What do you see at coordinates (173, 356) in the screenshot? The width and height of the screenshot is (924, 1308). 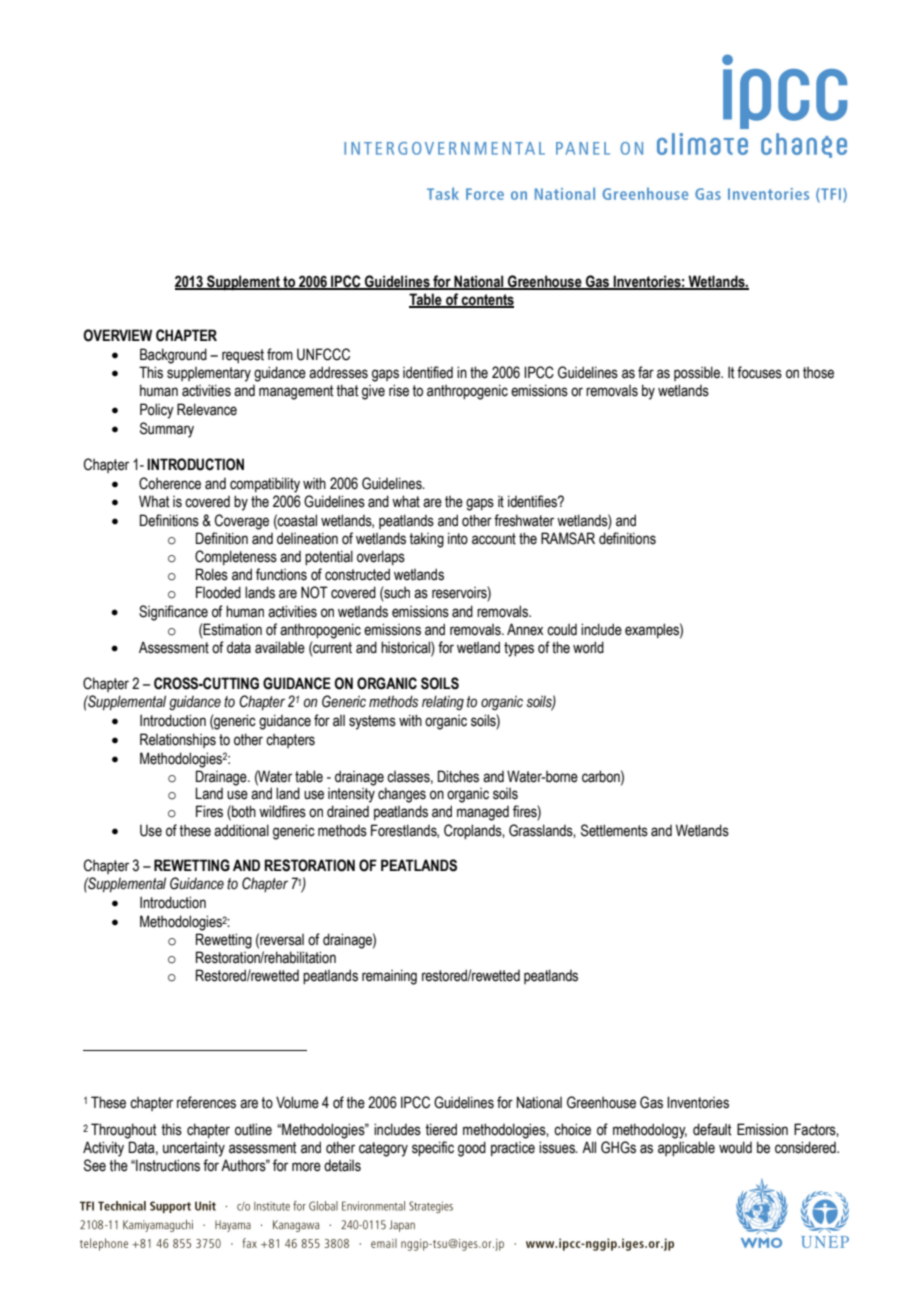 I see `Background` at bounding box center [173, 356].
